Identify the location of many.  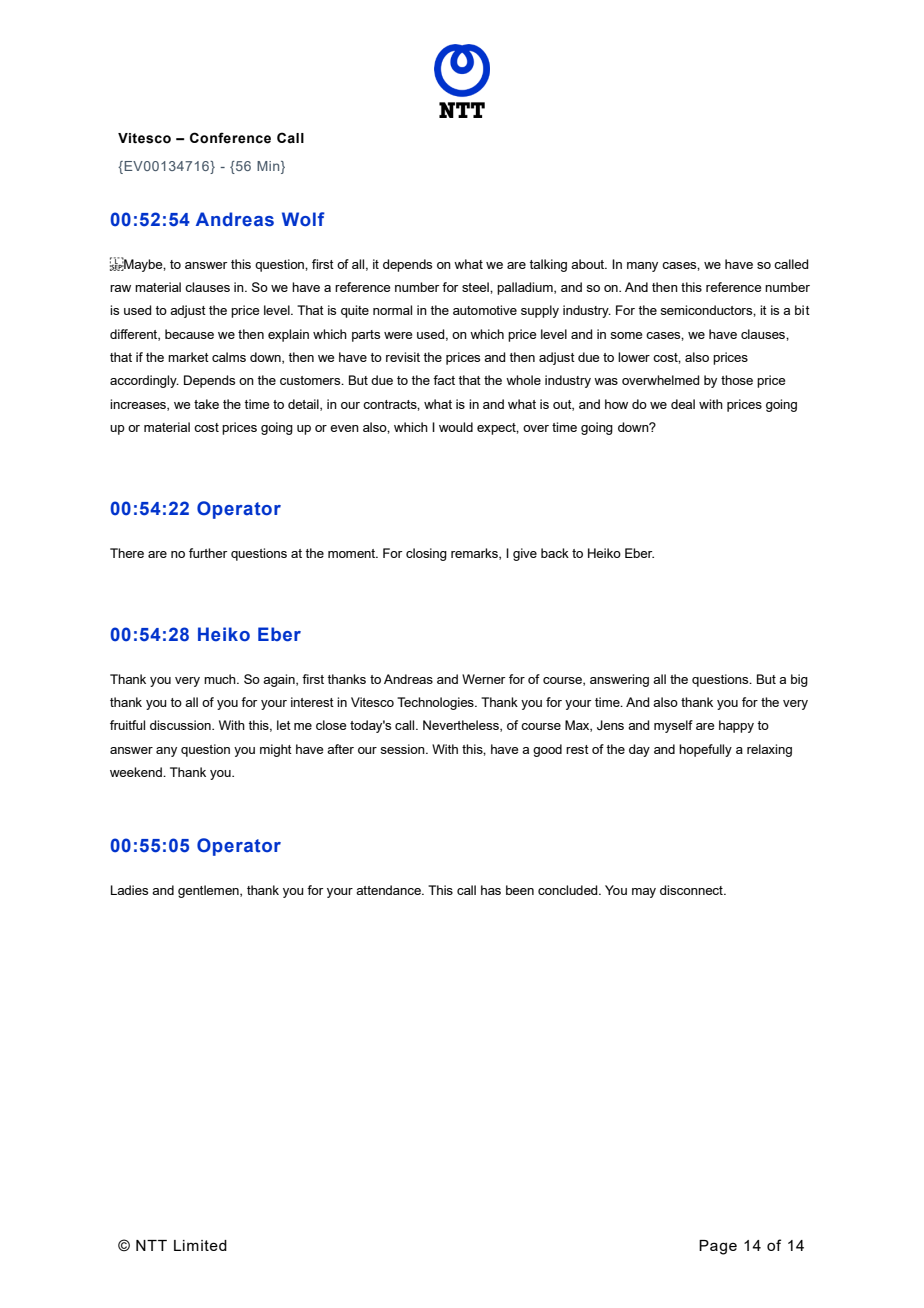
(642, 267).
